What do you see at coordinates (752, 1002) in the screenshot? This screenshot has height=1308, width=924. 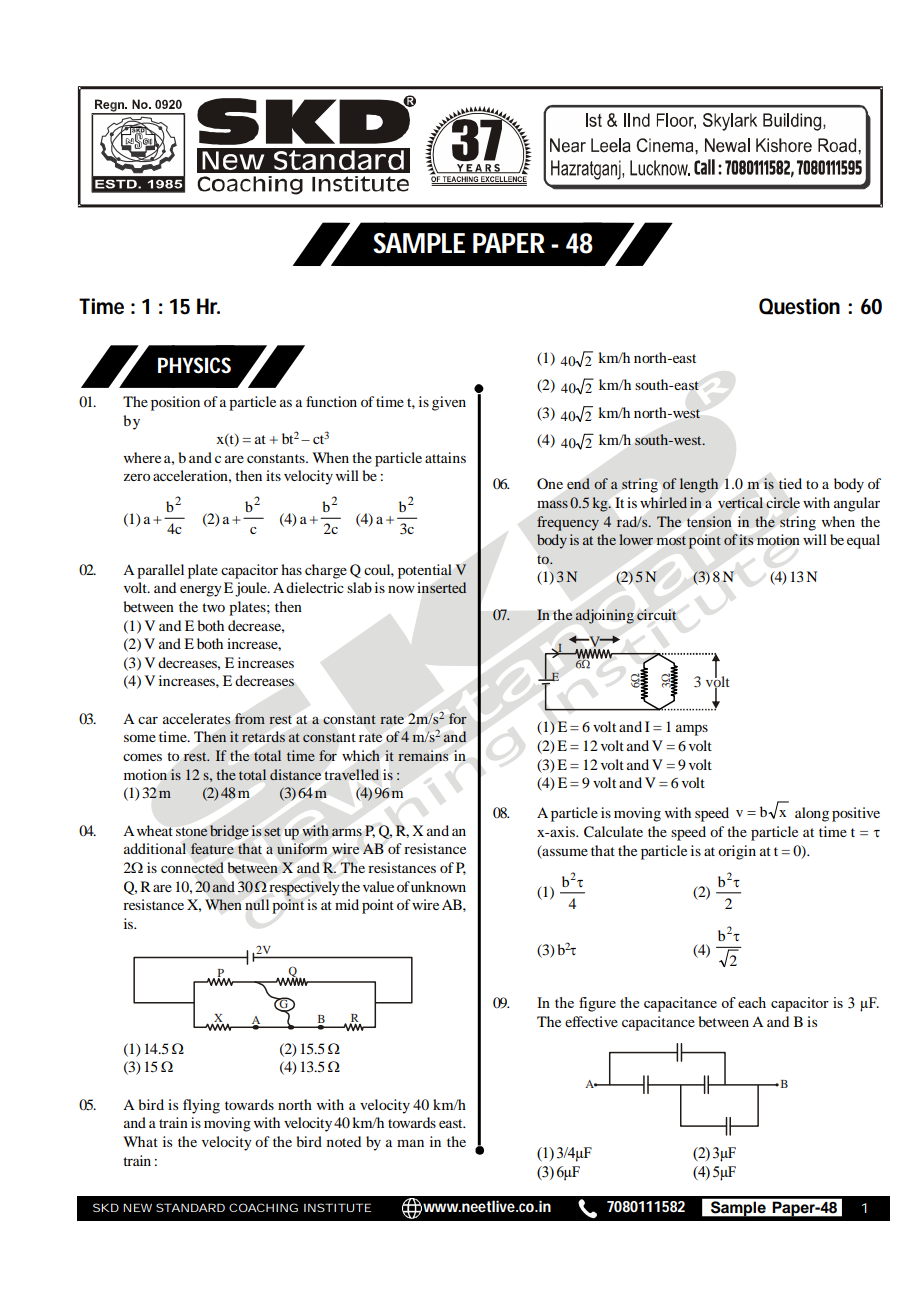 I see `each` at bounding box center [752, 1002].
